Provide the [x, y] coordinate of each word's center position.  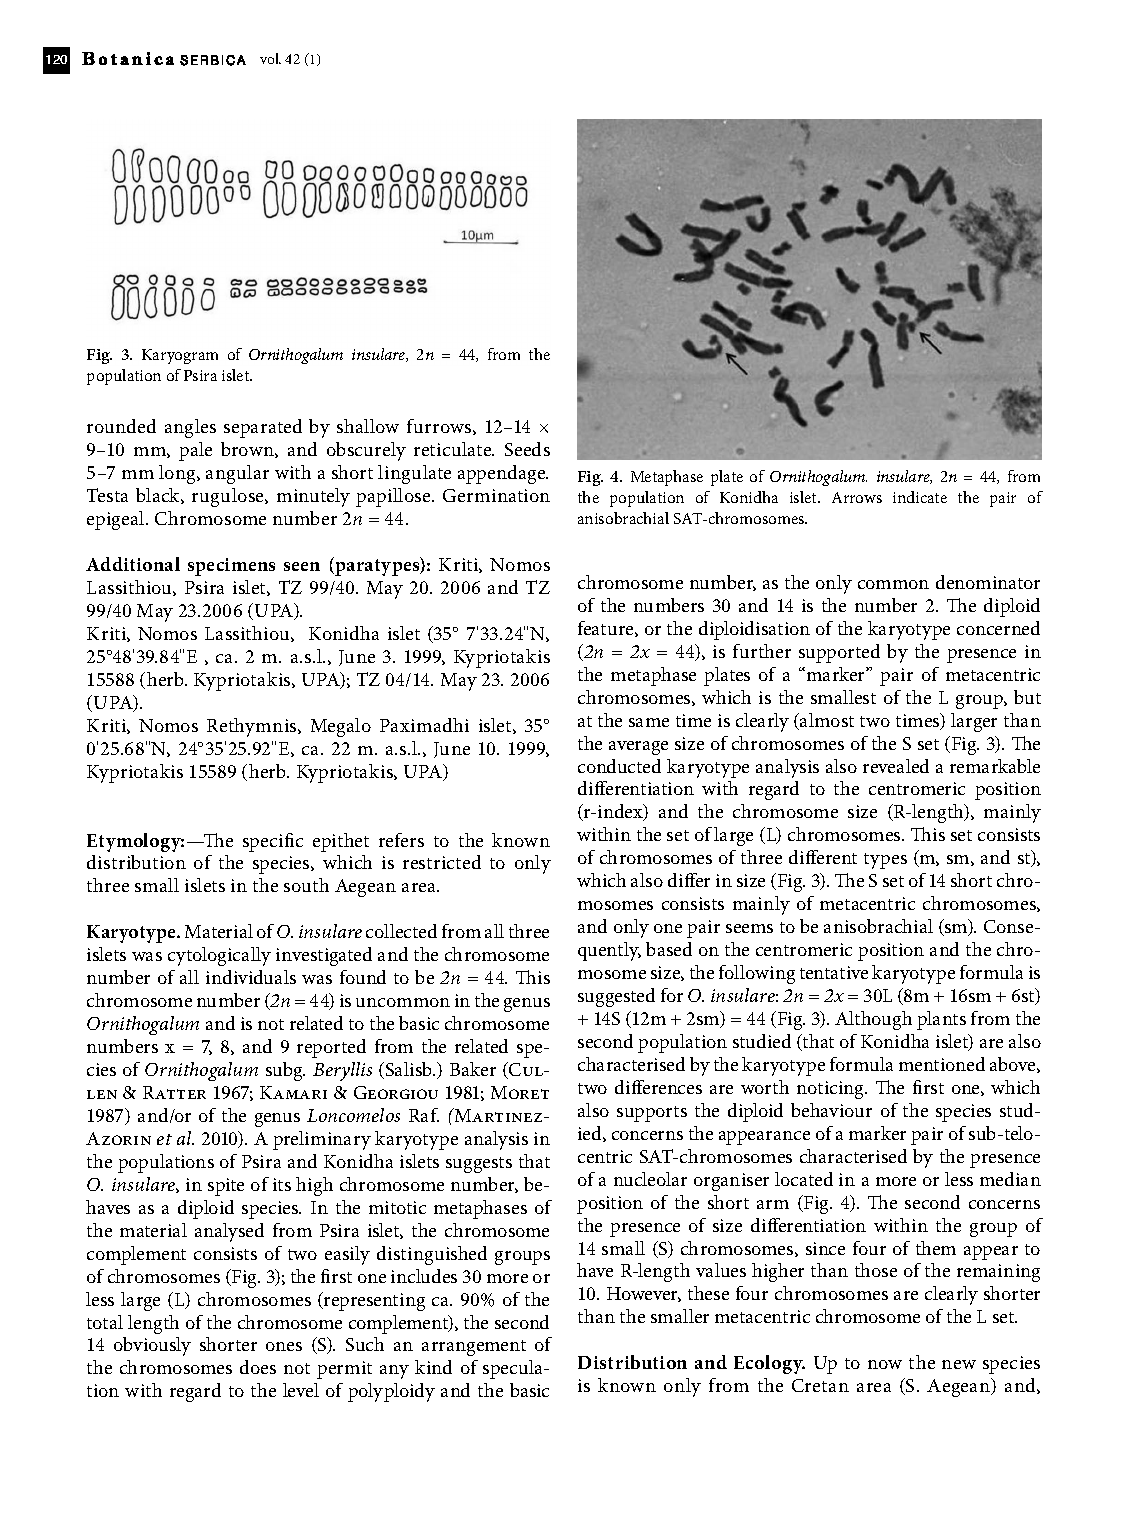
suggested [616, 997]
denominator [988, 582]
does [258, 1367]
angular [237, 474]
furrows [440, 427]
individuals [251, 977]
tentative [834, 972]
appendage [503, 474]
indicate [920, 497]
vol [270, 58]
